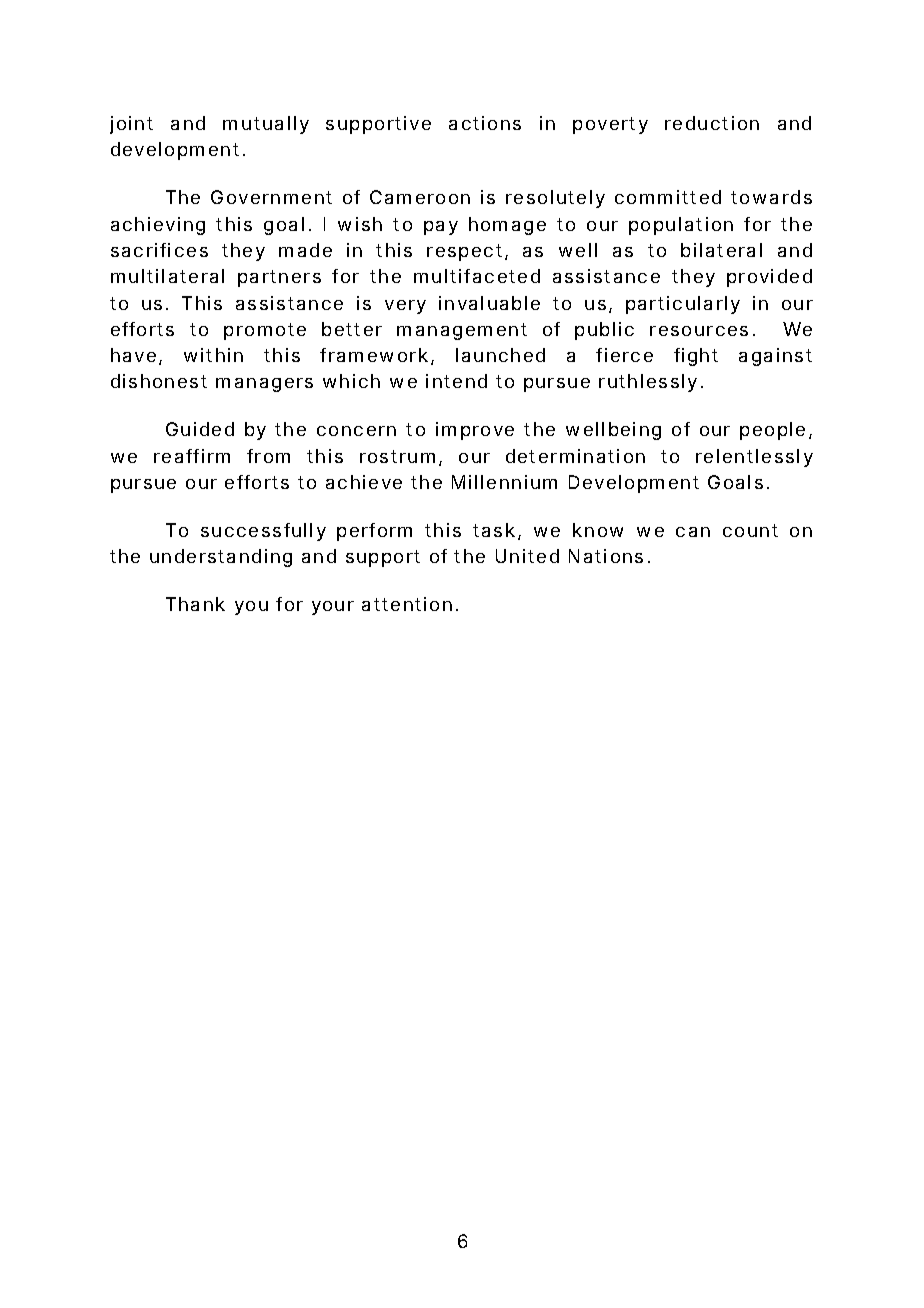  I want to click on relentlessly, so click(754, 458).
